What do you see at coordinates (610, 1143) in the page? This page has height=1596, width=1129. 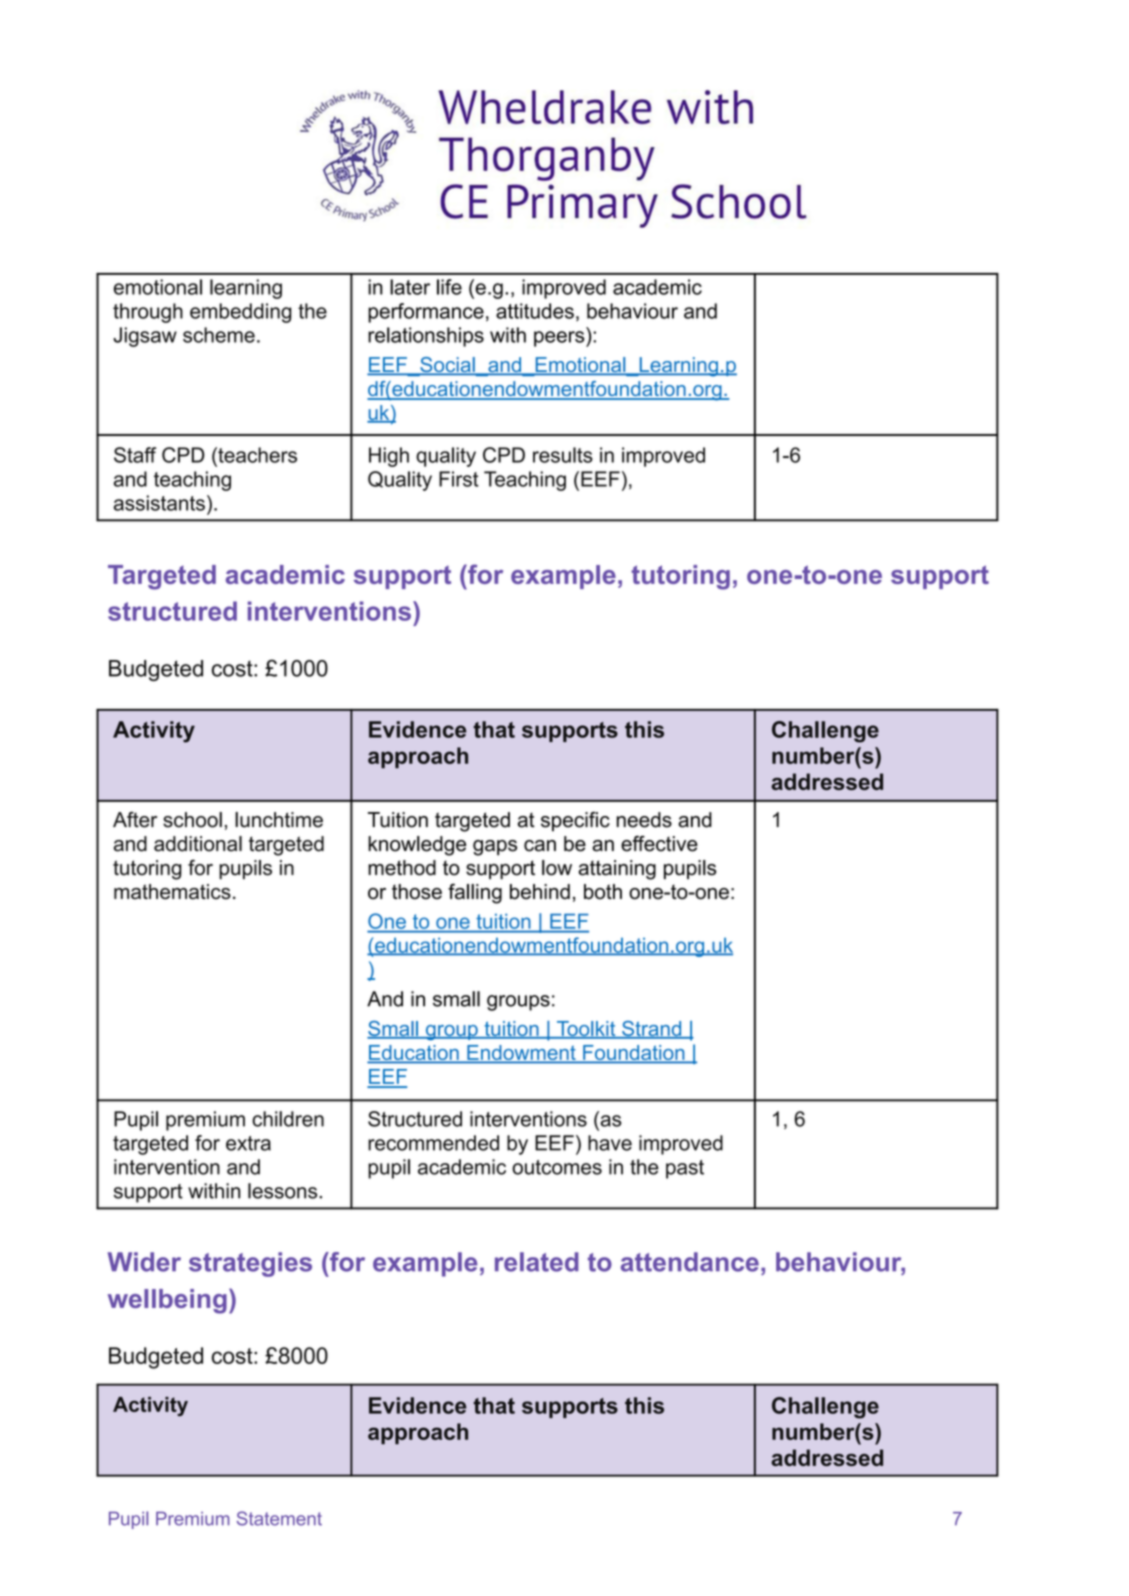 I see `have` at bounding box center [610, 1143].
